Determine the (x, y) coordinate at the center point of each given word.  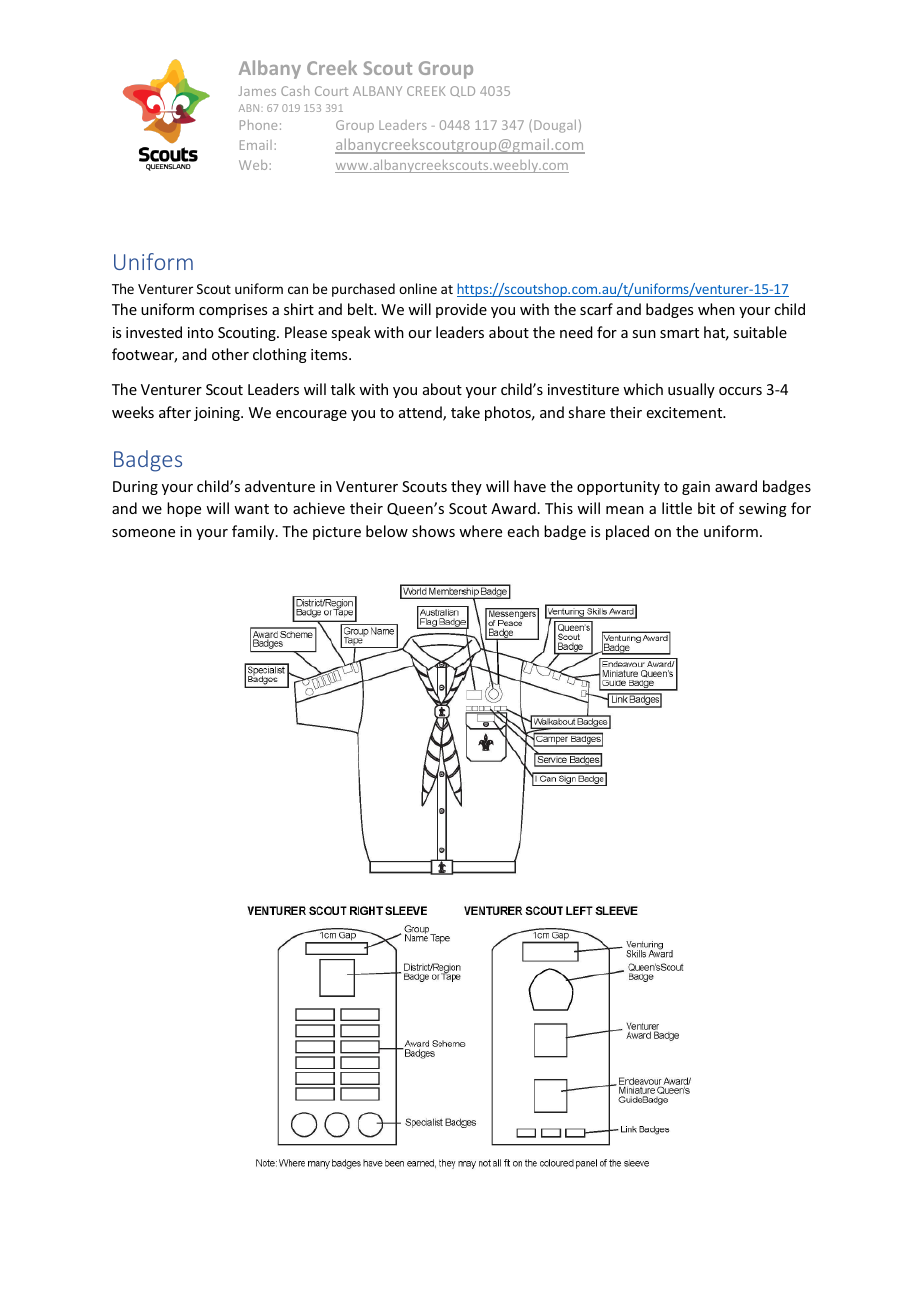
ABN (250, 108)
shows (433, 531)
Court (331, 91)
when (716, 309)
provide (461, 310)
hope (184, 509)
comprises (233, 311)
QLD (462, 91)
